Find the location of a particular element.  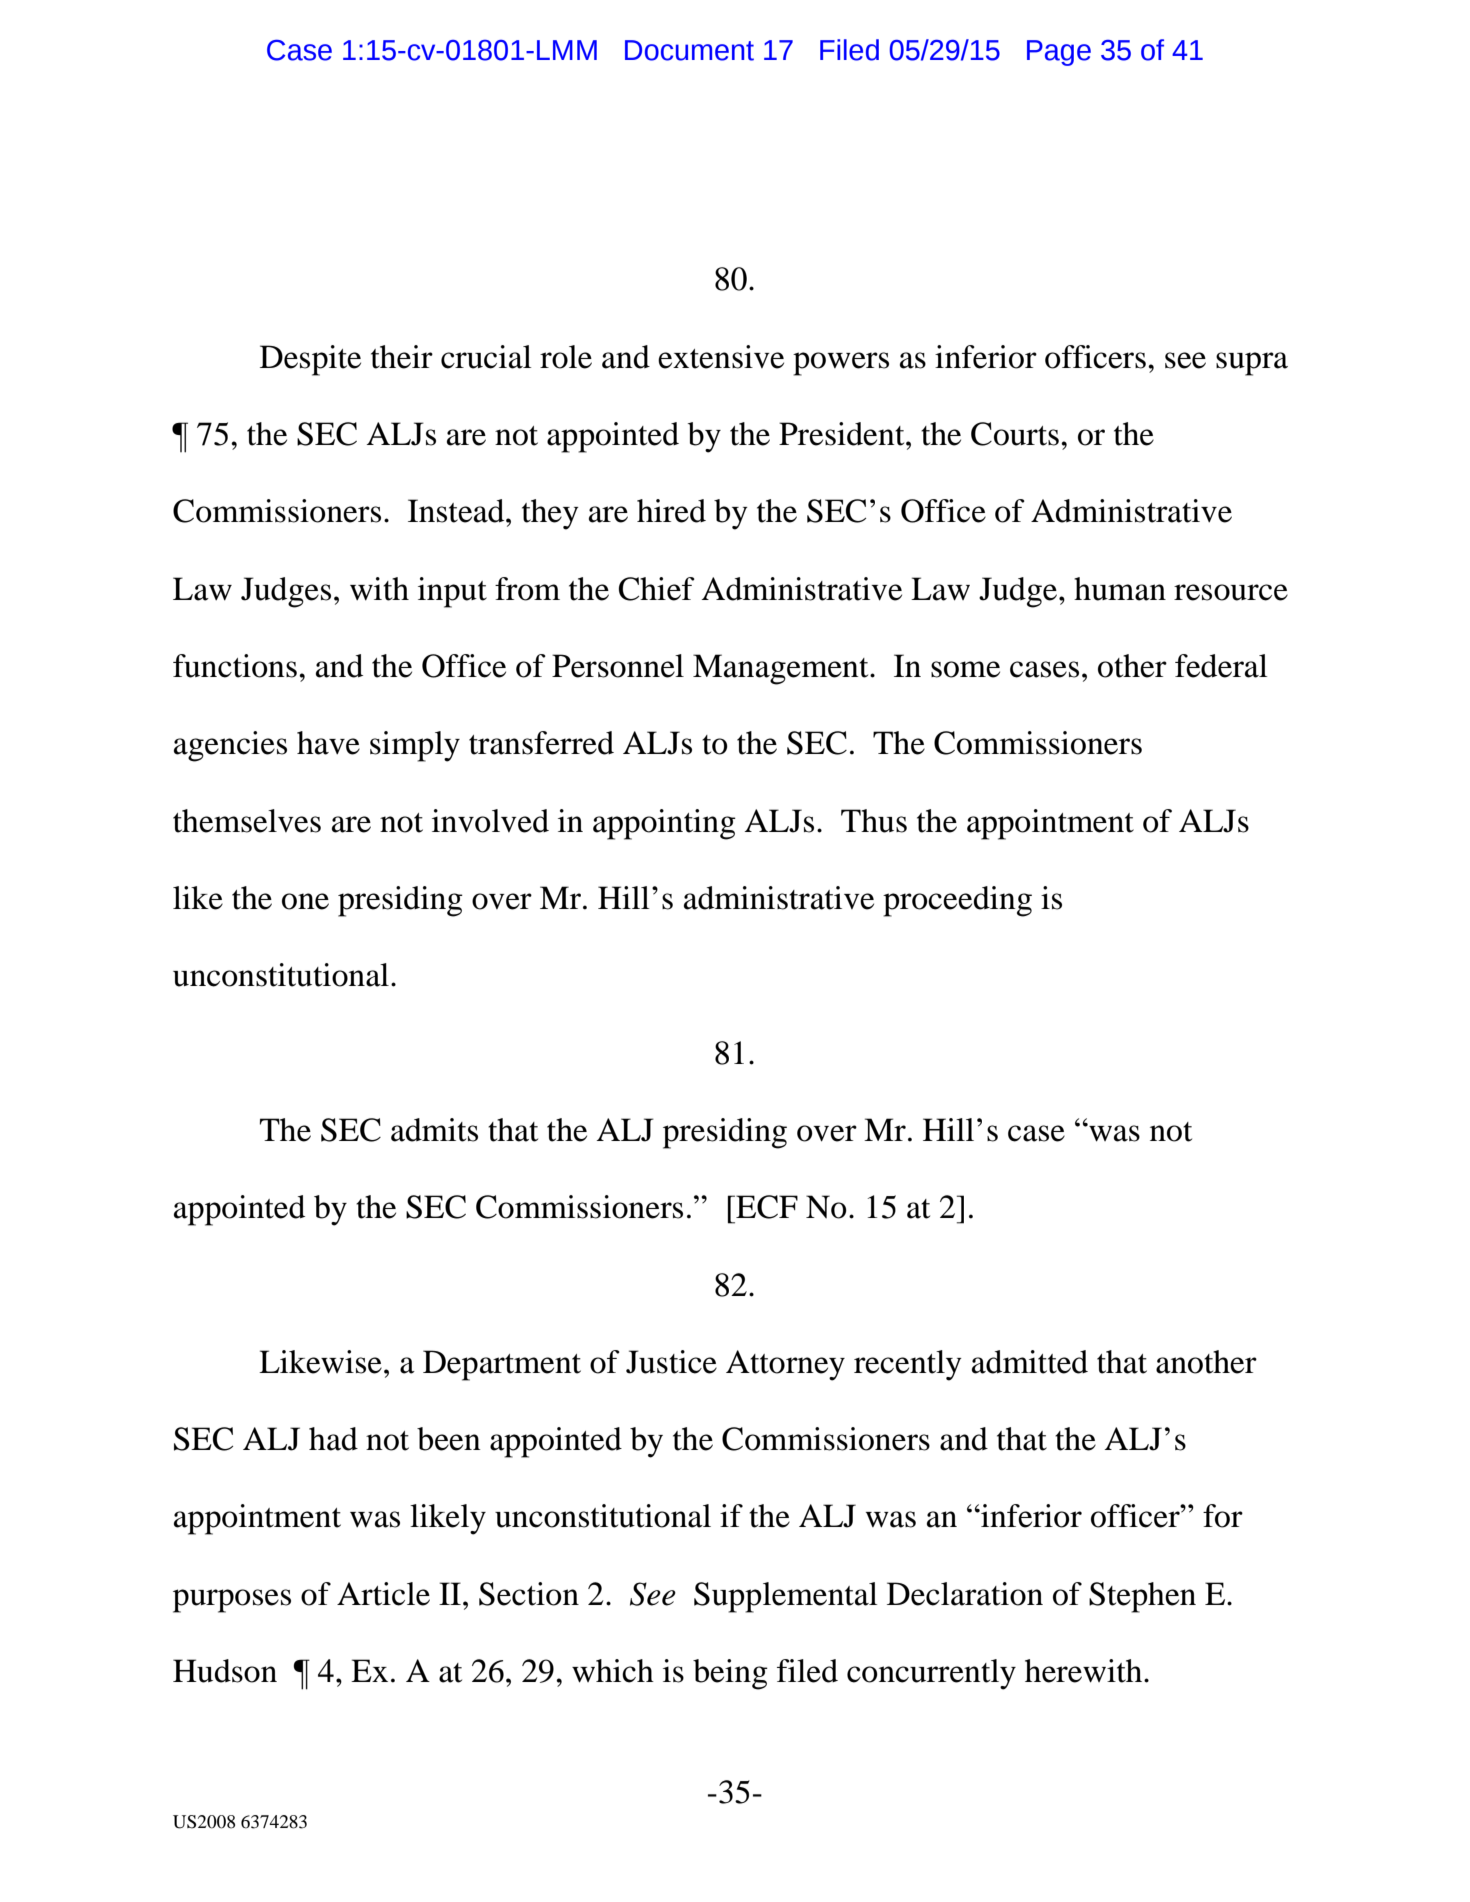

Despite is located at coordinates (310, 360).
